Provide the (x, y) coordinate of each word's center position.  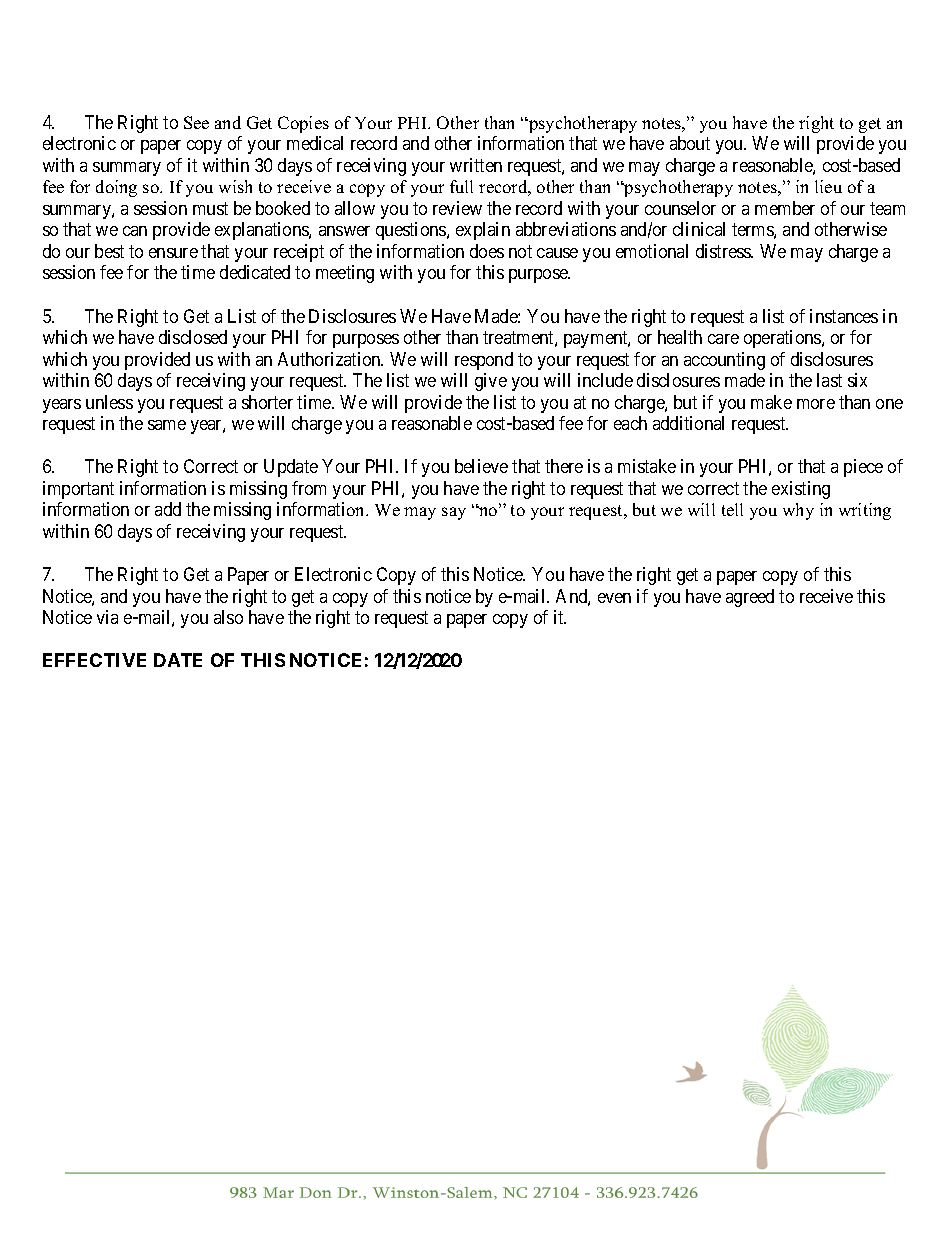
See (196, 122)
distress (724, 251)
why (798, 511)
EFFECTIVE (94, 660)
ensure (173, 253)
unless (109, 402)
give (491, 382)
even (614, 598)
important (78, 490)
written (476, 165)
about (690, 143)
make (771, 402)
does (487, 251)
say (454, 513)
